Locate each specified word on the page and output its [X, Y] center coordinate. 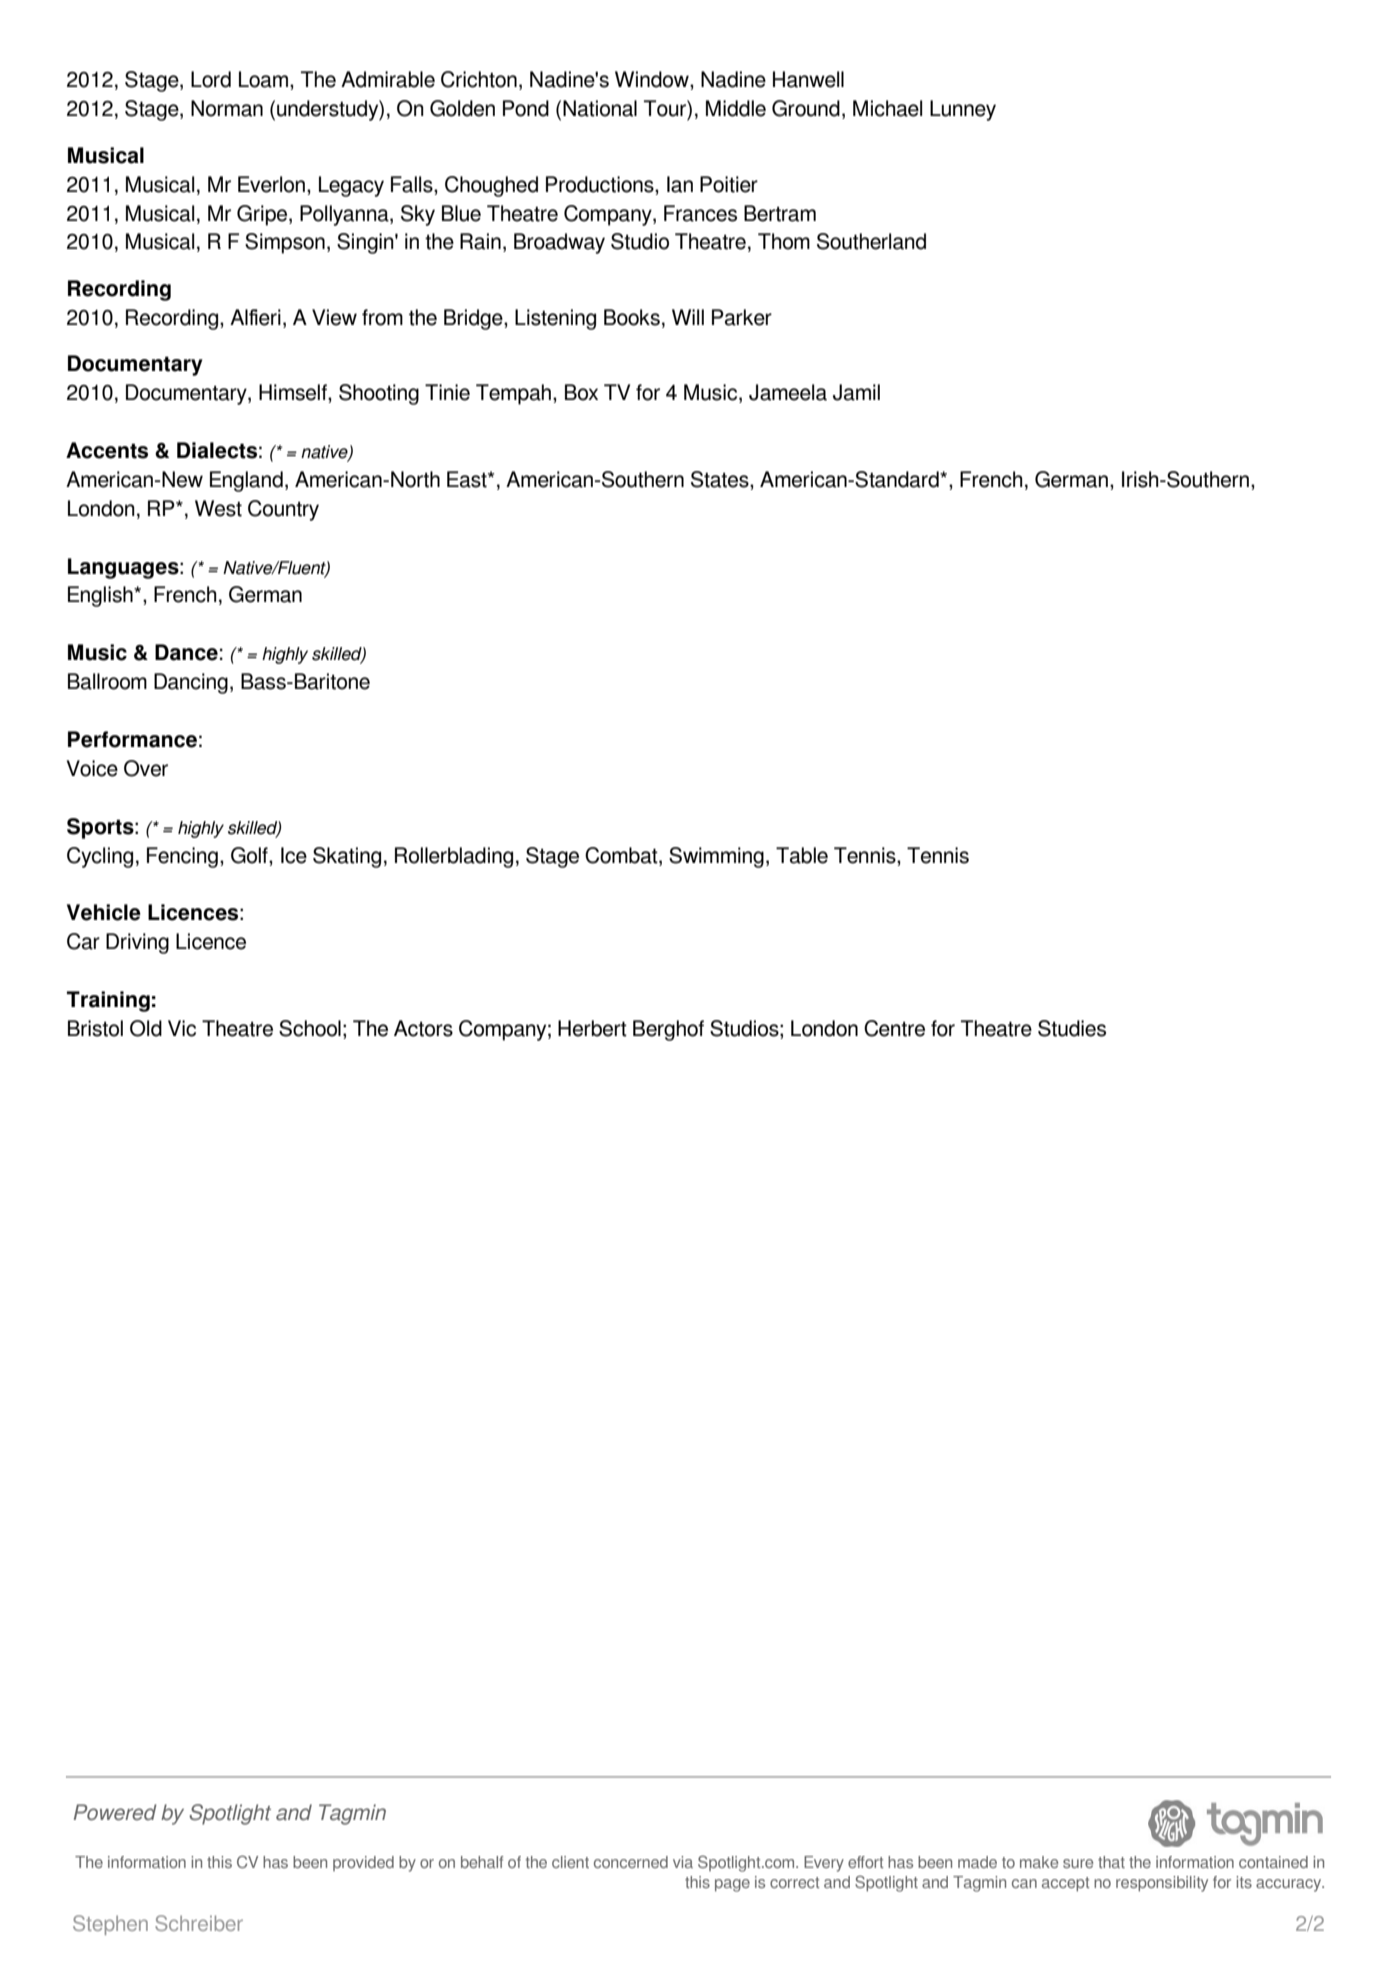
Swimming [716, 857]
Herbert [592, 1028]
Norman [227, 108]
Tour [666, 108]
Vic [182, 1028]
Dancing [191, 683]
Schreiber [199, 1923]
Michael [887, 108]
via [683, 1862]
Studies [1072, 1028]
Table [802, 855]
